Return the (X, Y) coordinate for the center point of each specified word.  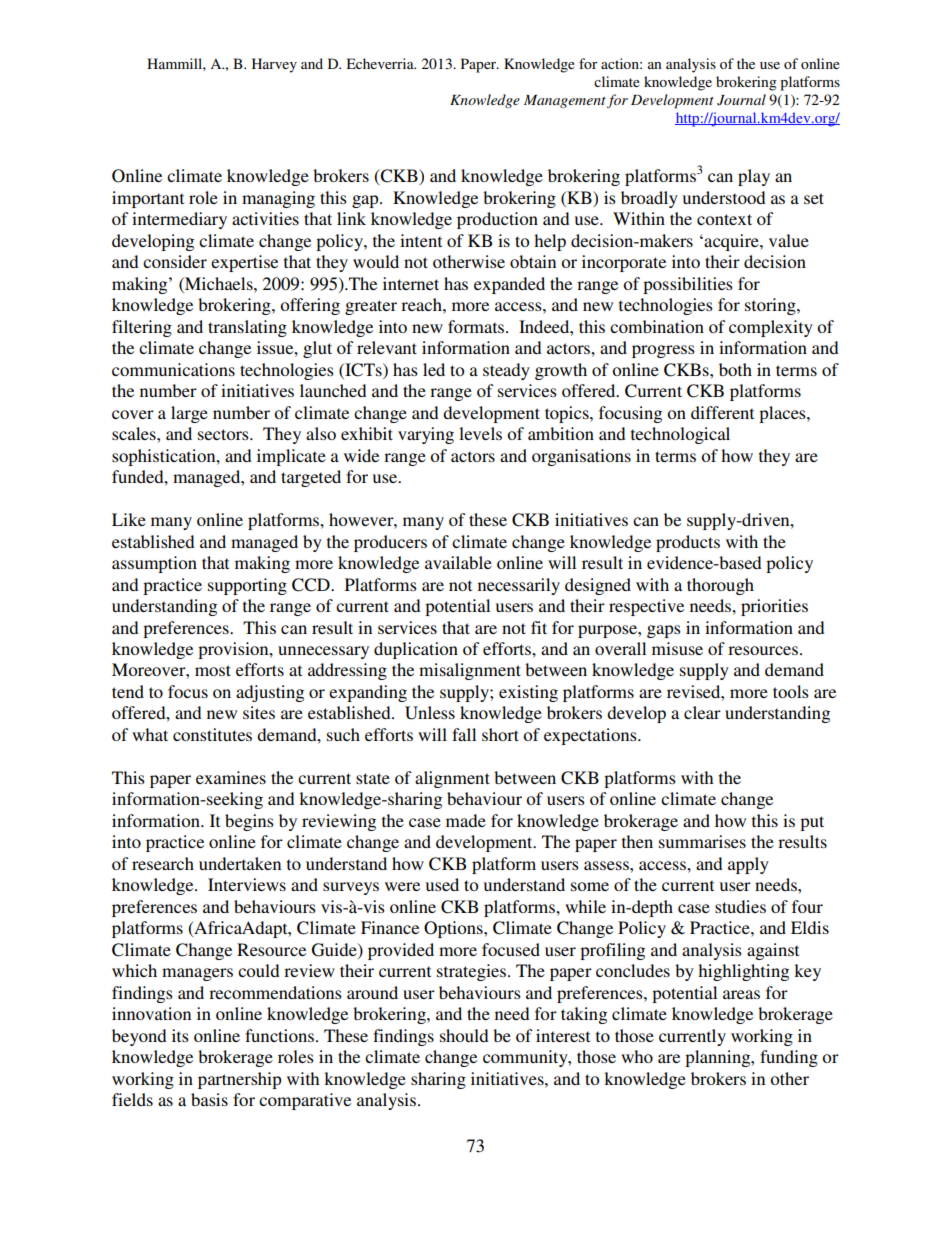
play (754, 177)
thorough (720, 586)
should (464, 1035)
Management (565, 101)
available (458, 562)
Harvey (274, 65)
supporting (247, 586)
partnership (240, 1080)
